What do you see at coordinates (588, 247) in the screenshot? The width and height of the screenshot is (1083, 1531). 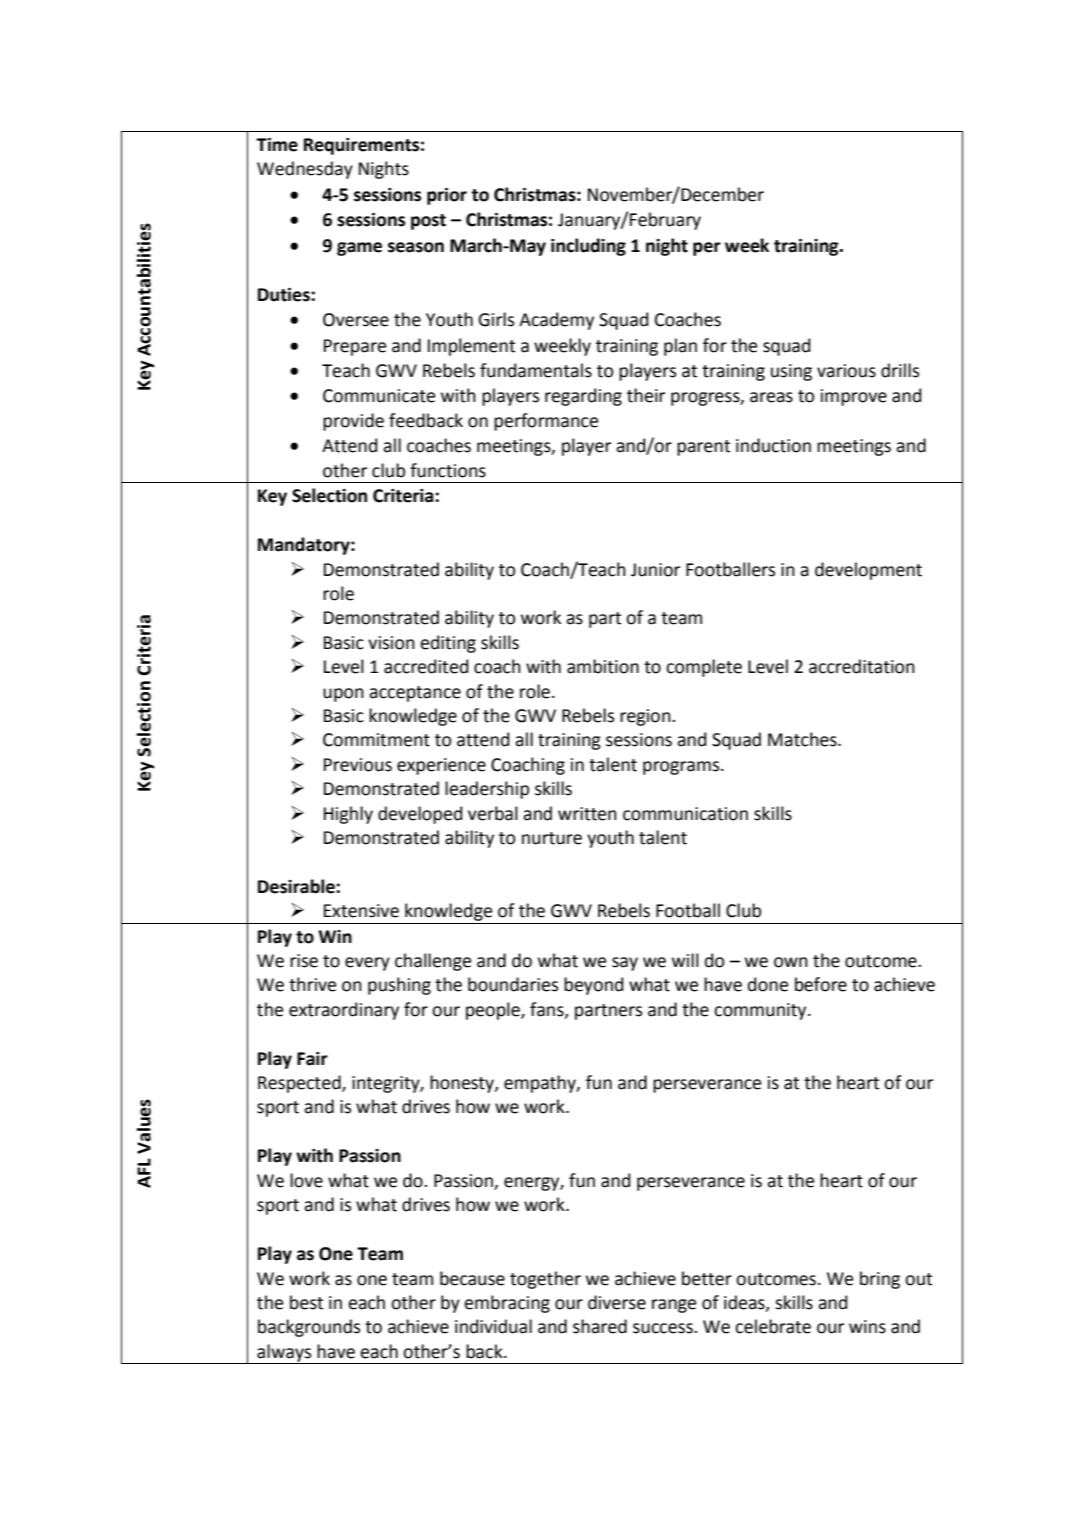 I see `including` at bounding box center [588, 247].
